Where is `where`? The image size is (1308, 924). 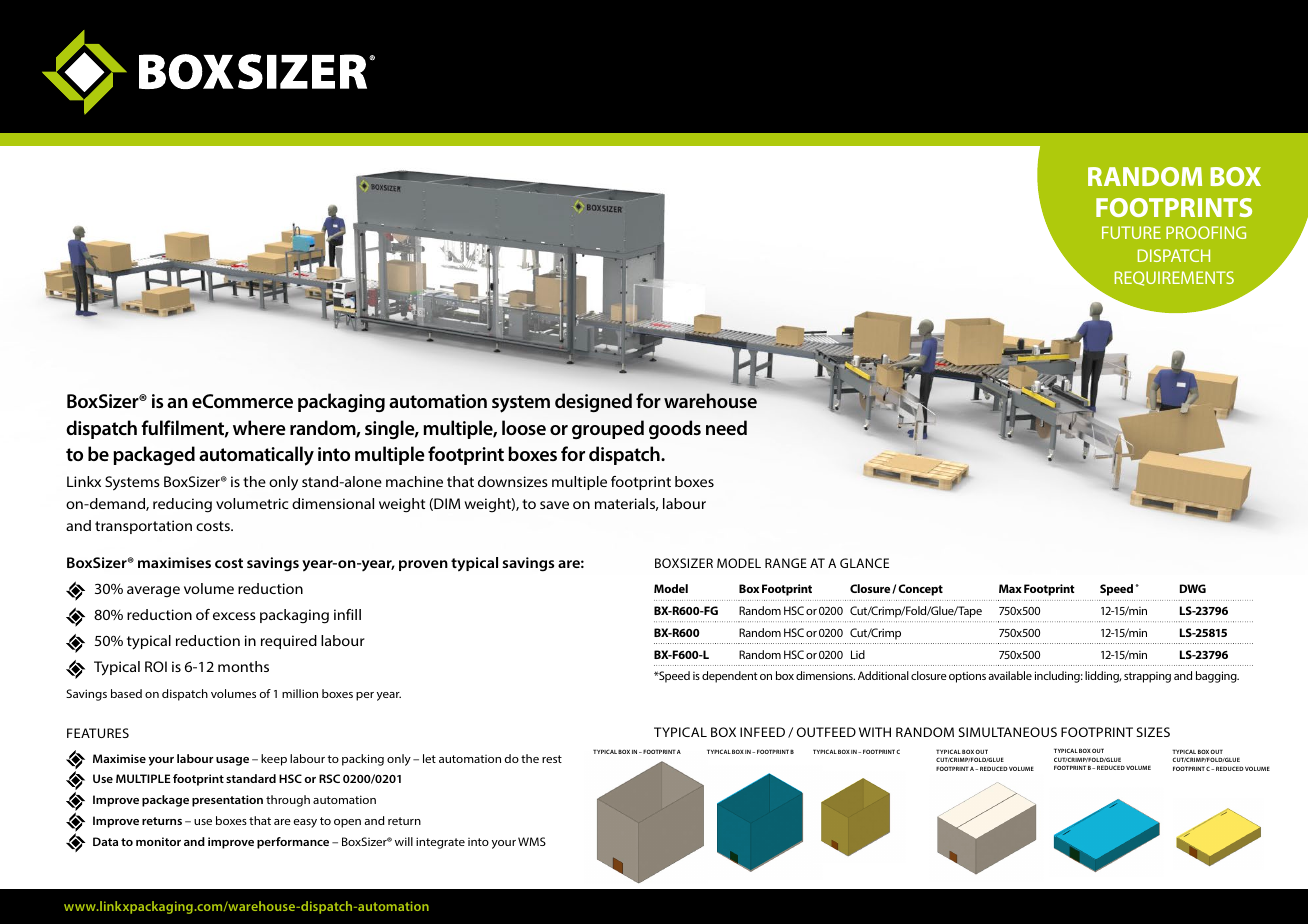
where is located at coordinates (259, 427).
